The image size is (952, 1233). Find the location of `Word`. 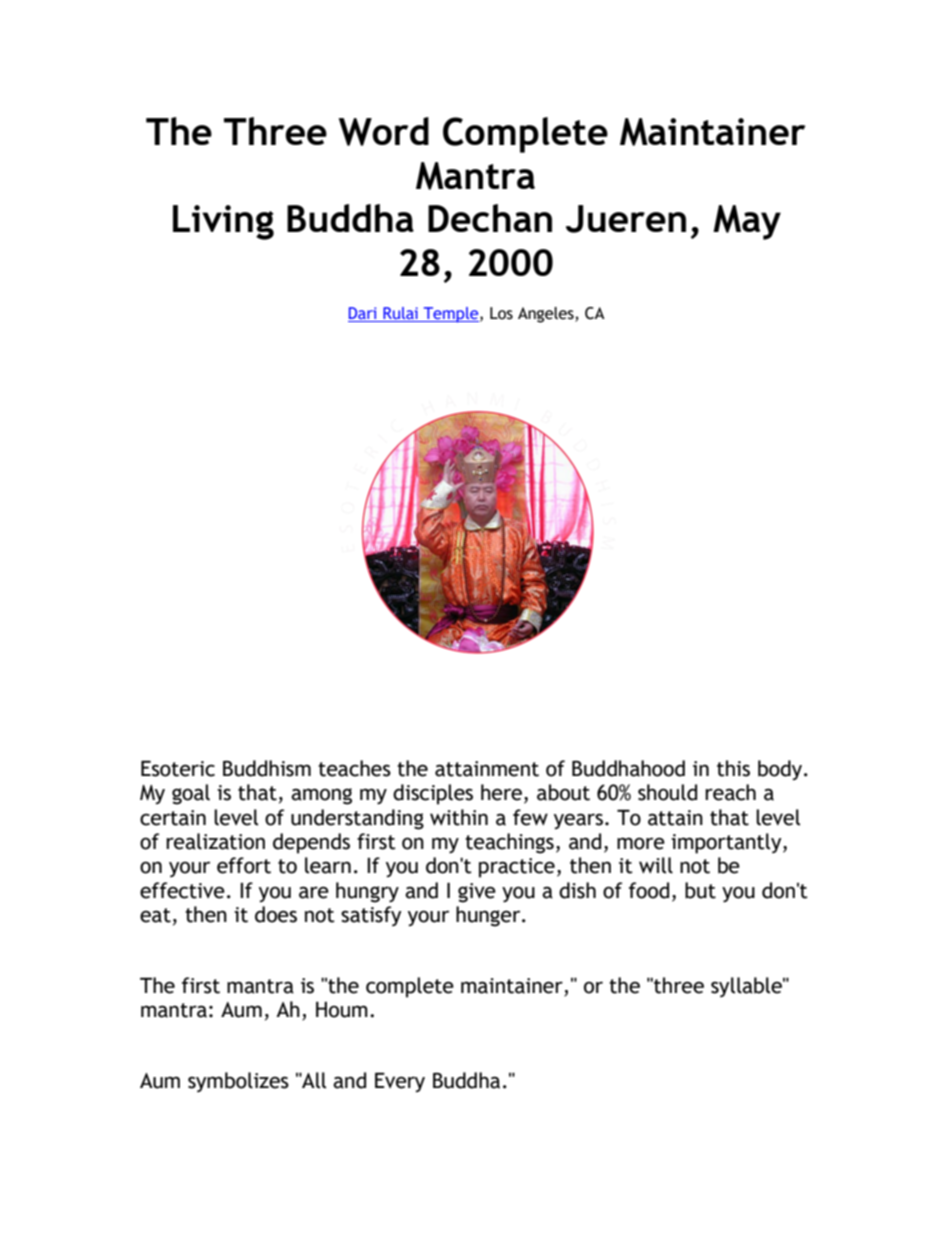

Word is located at coordinates (384, 131).
